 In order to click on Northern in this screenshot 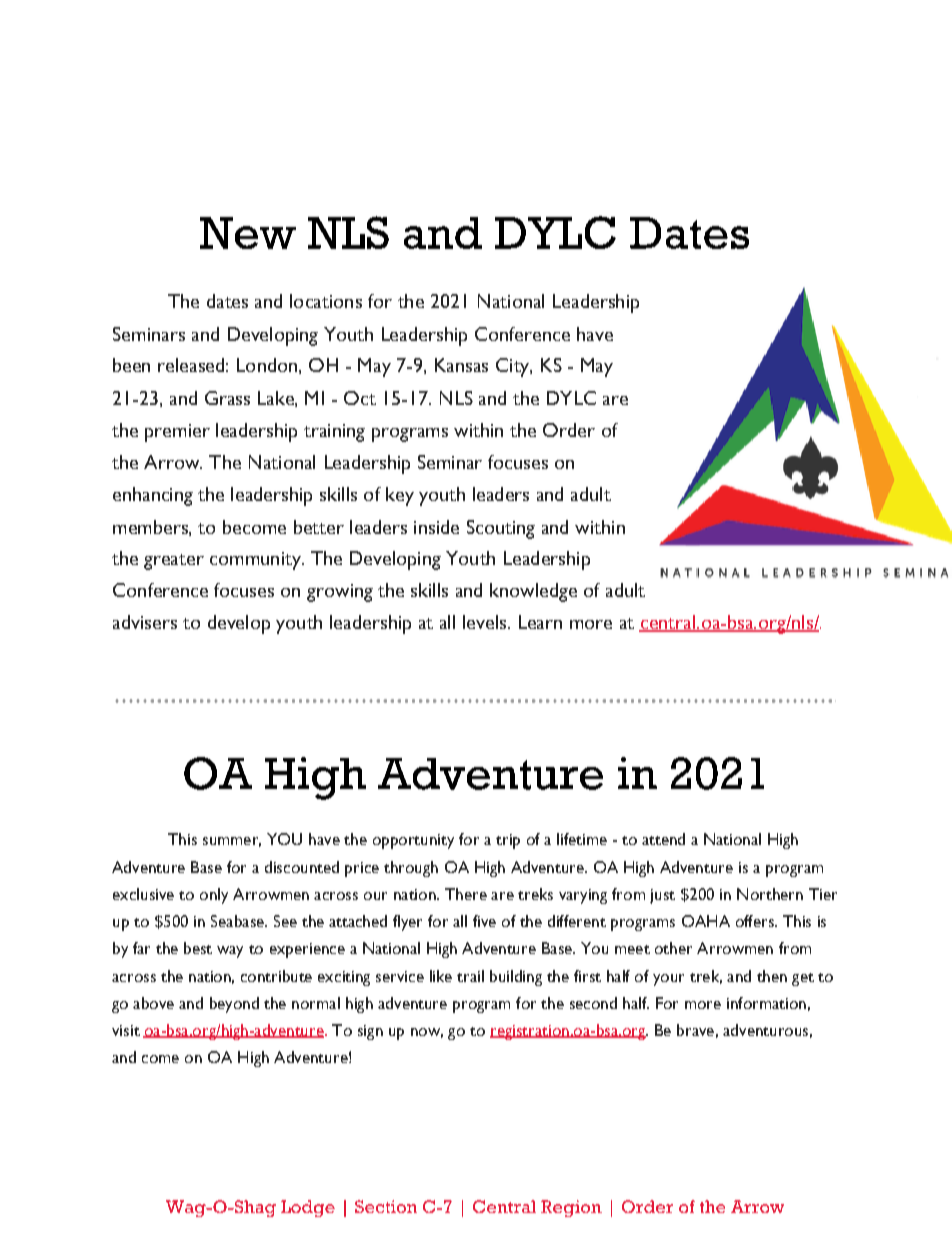, I will do `click(770, 894)`.
